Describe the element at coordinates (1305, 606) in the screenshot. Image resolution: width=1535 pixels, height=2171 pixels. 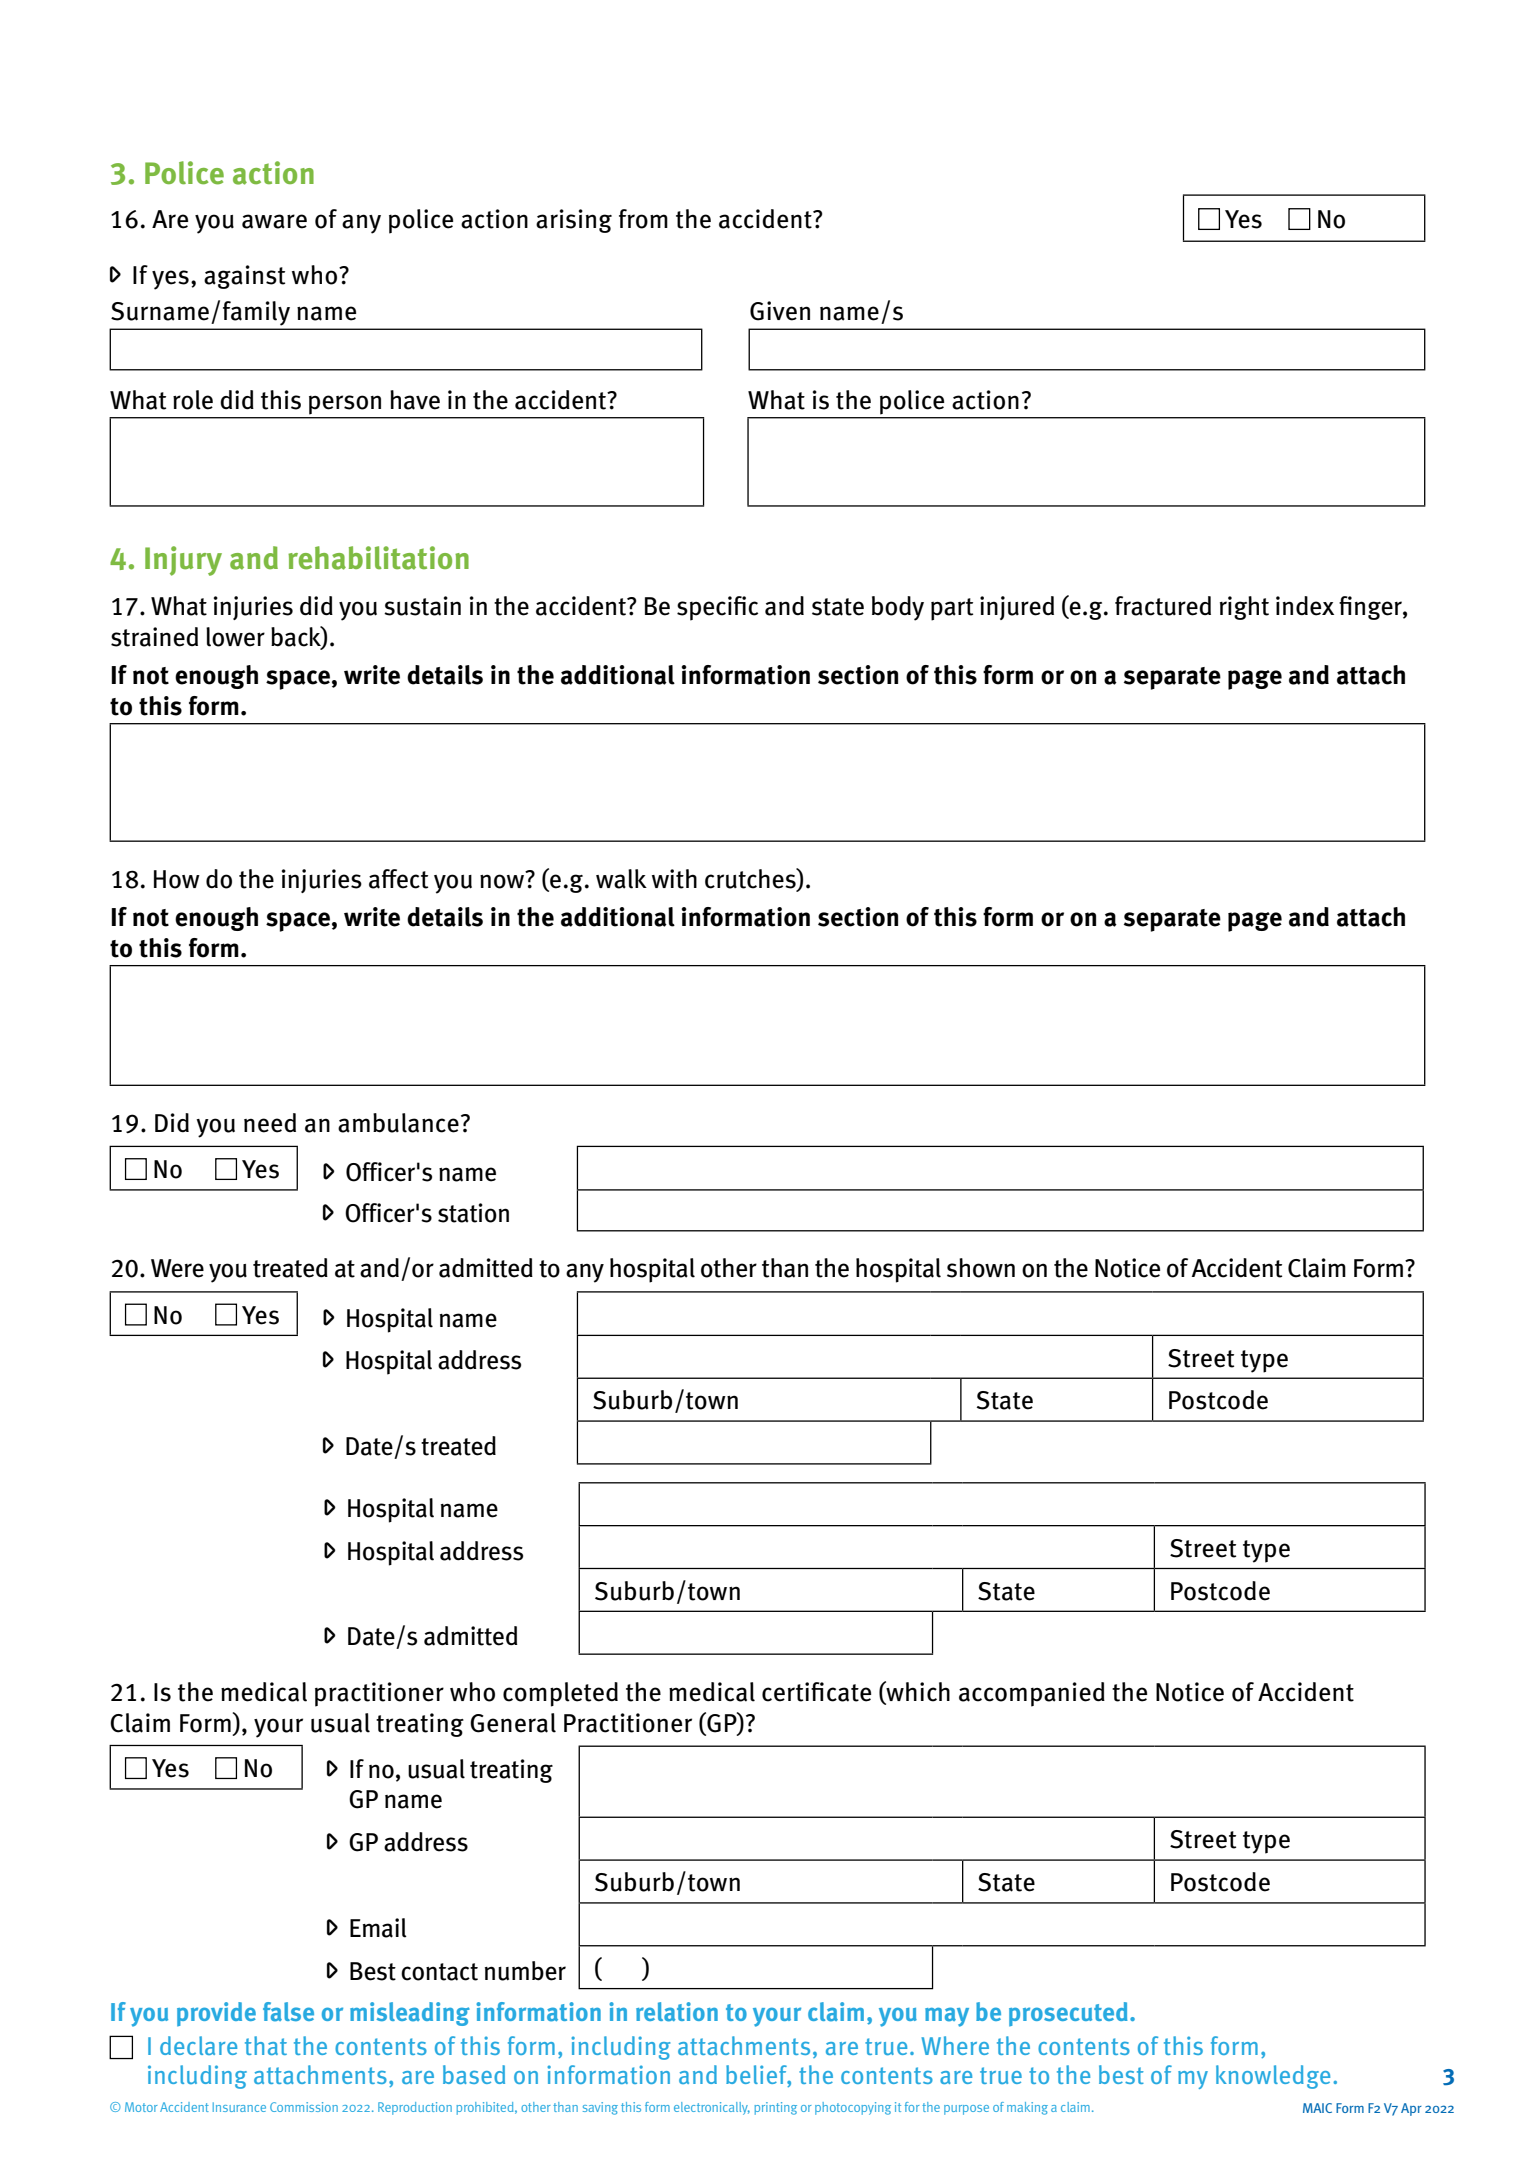
I see `index` at that location.
